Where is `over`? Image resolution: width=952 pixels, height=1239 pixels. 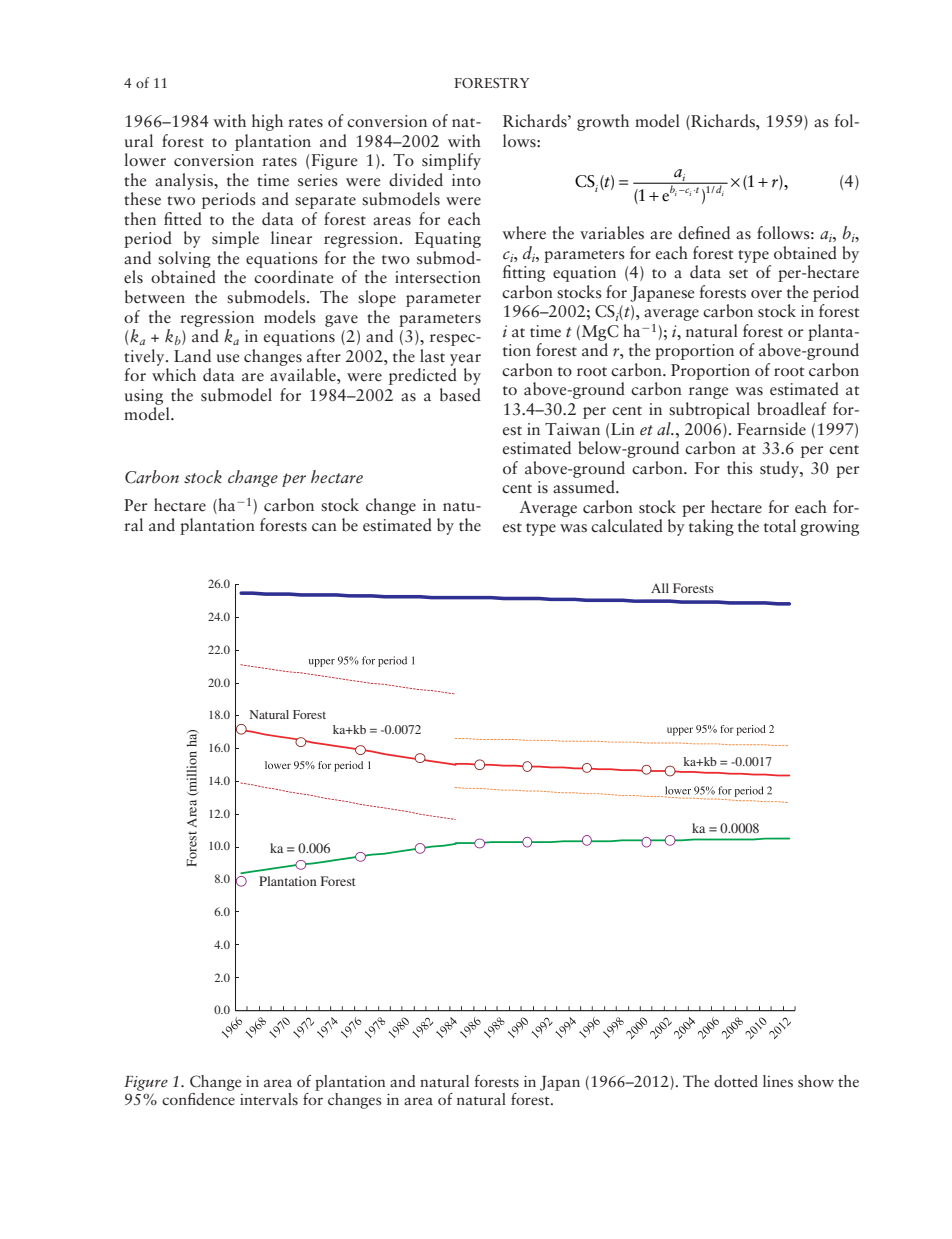 over is located at coordinates (766, 294).
